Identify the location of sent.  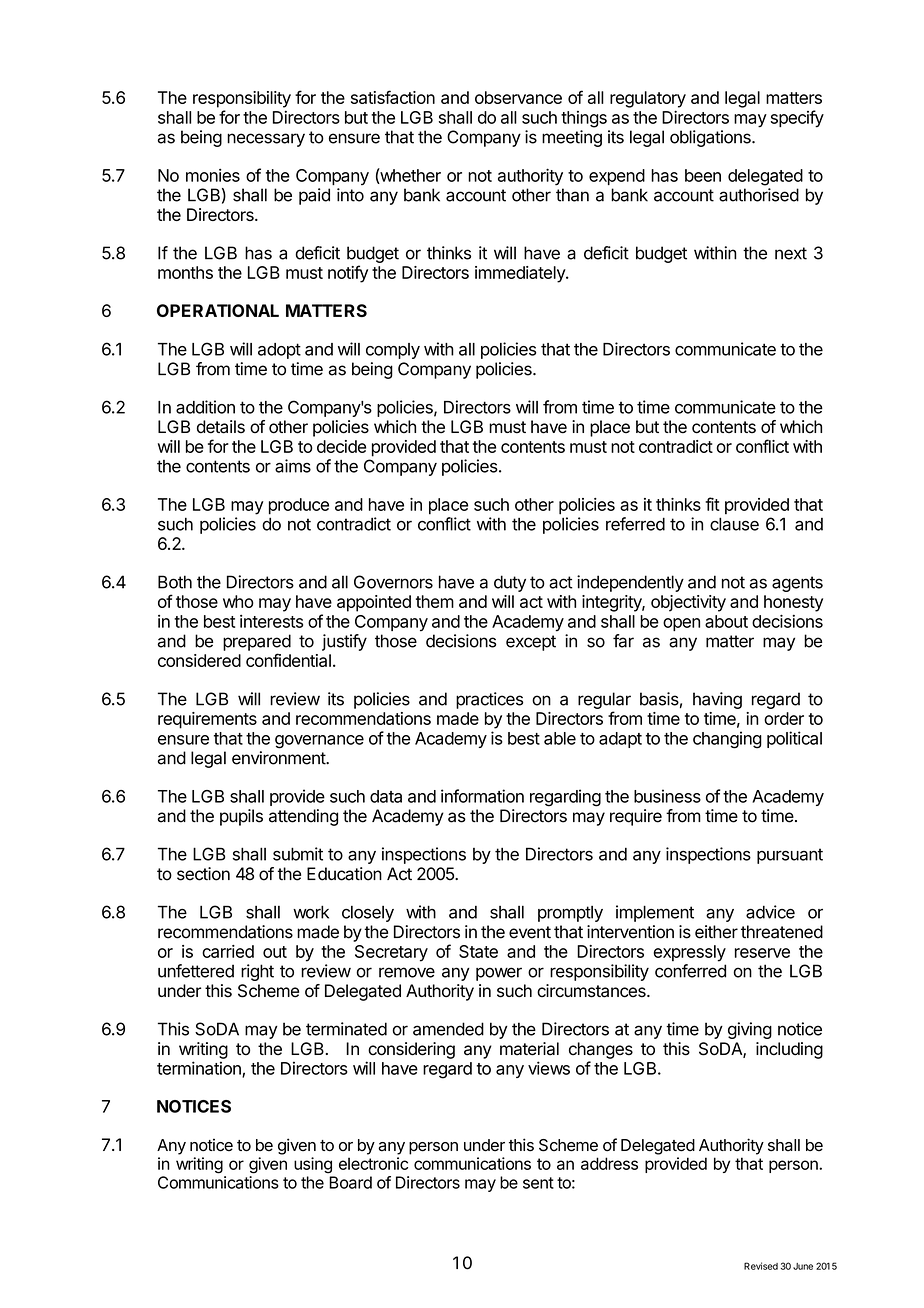
(538, 1183).
